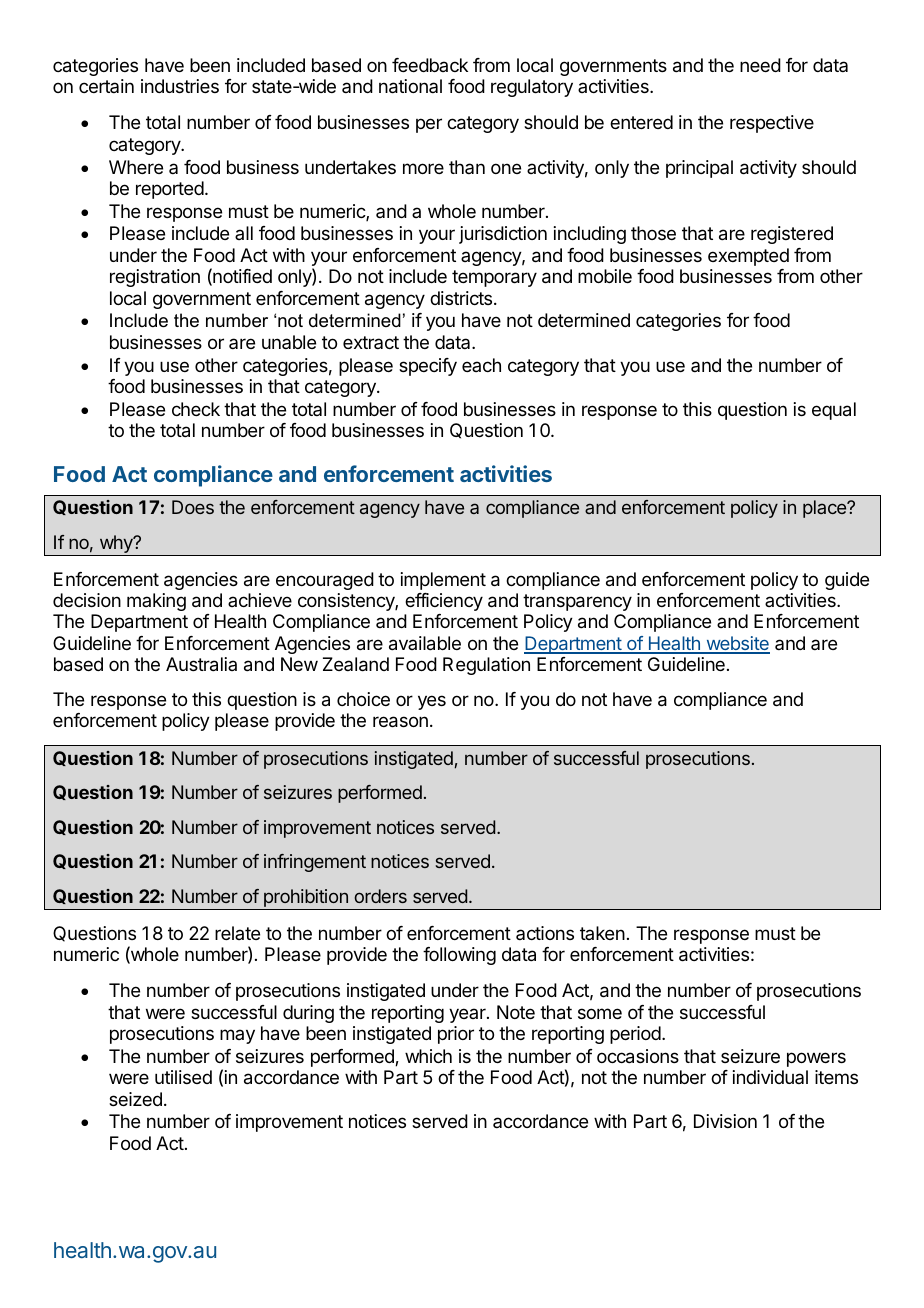 The width and height of the image is (924, 1308). What do you see at coordinates (602, 933) in the image?
I see `taken` at bounding box center [602, 933].
